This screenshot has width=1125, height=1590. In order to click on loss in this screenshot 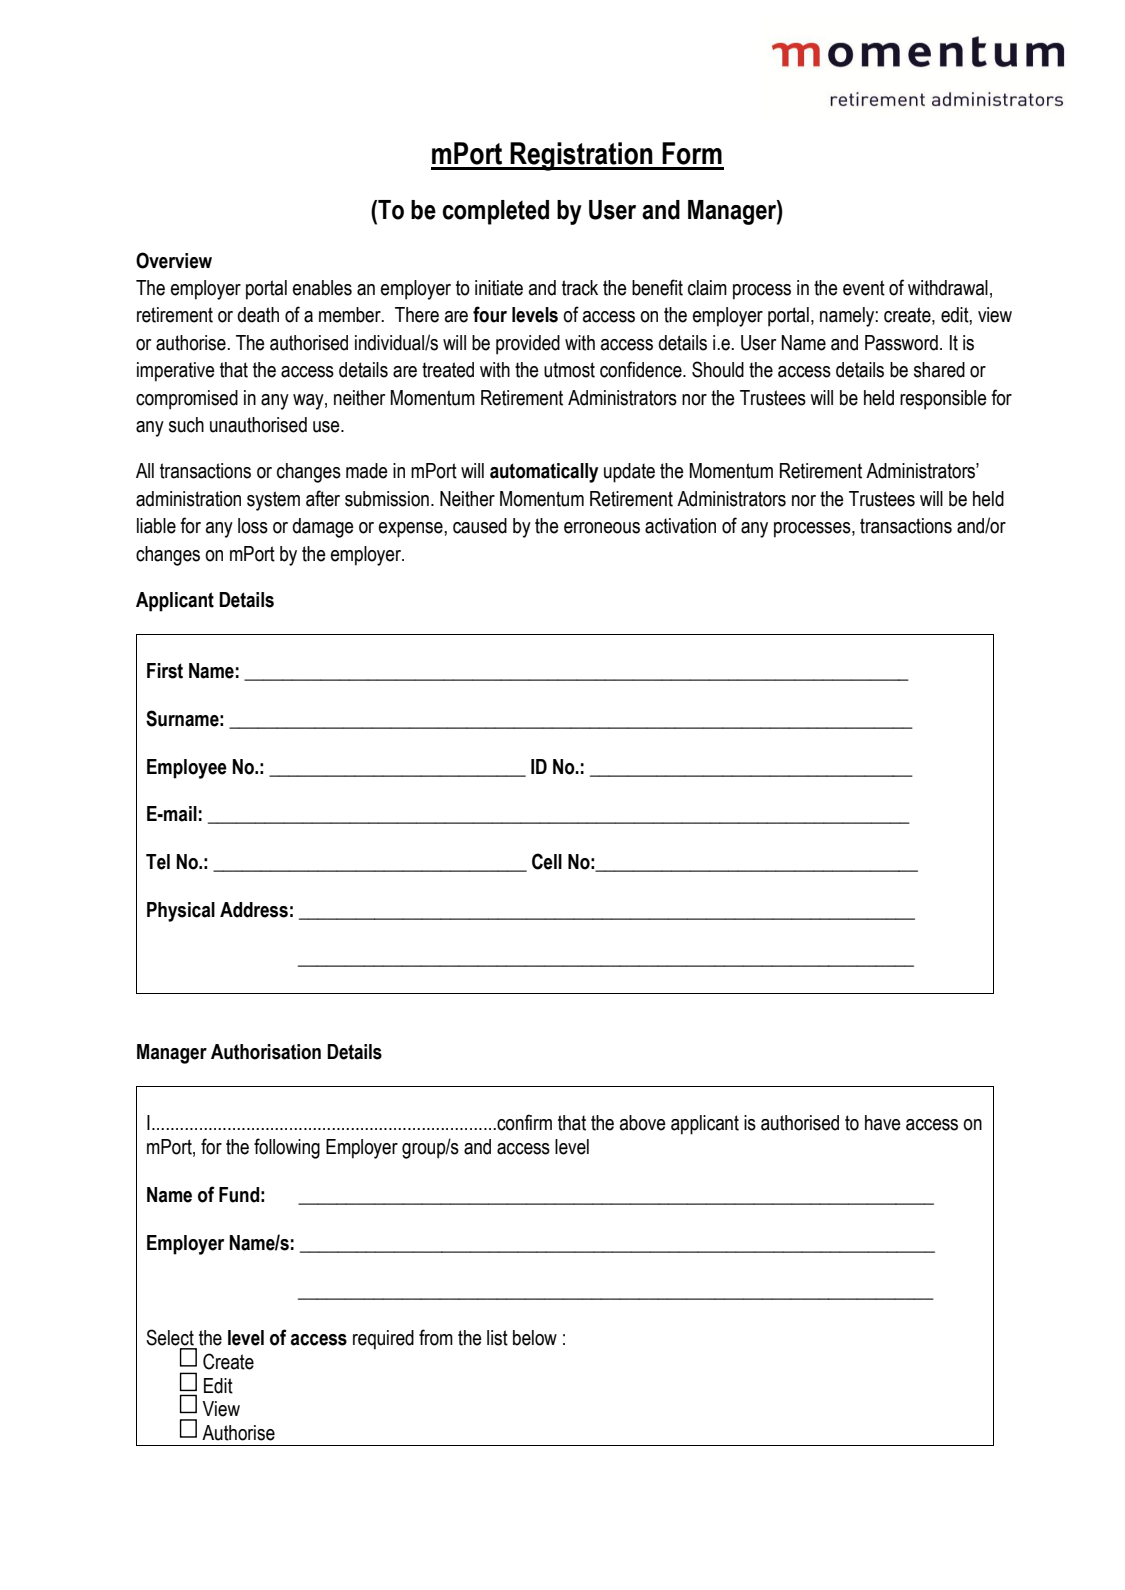, I will do `click(253, 526)`.
